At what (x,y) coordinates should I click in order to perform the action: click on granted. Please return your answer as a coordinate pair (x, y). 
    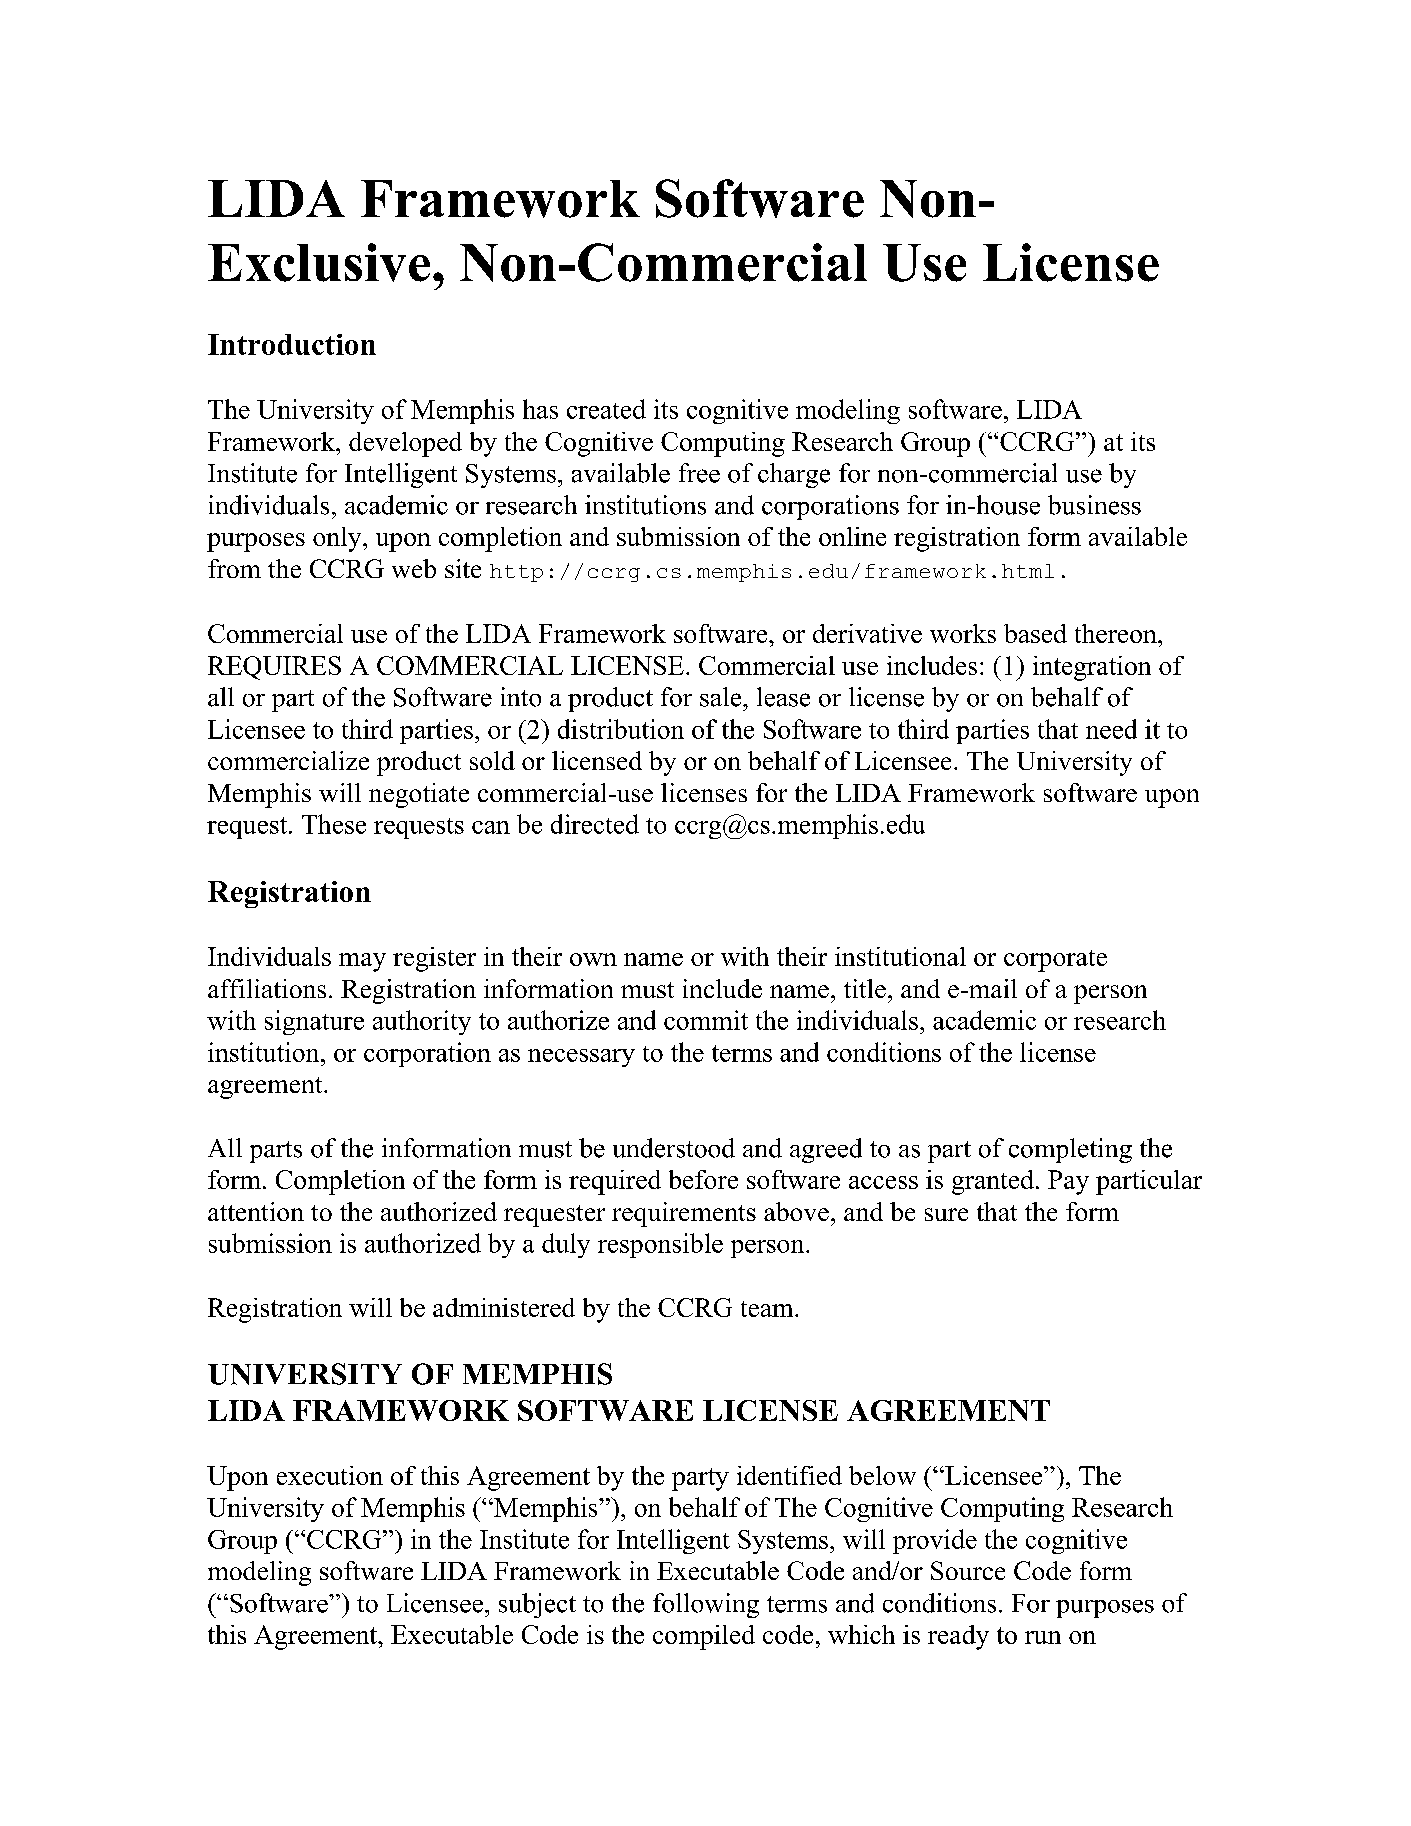
    Looking at the image, I should click on (993, 1182).
